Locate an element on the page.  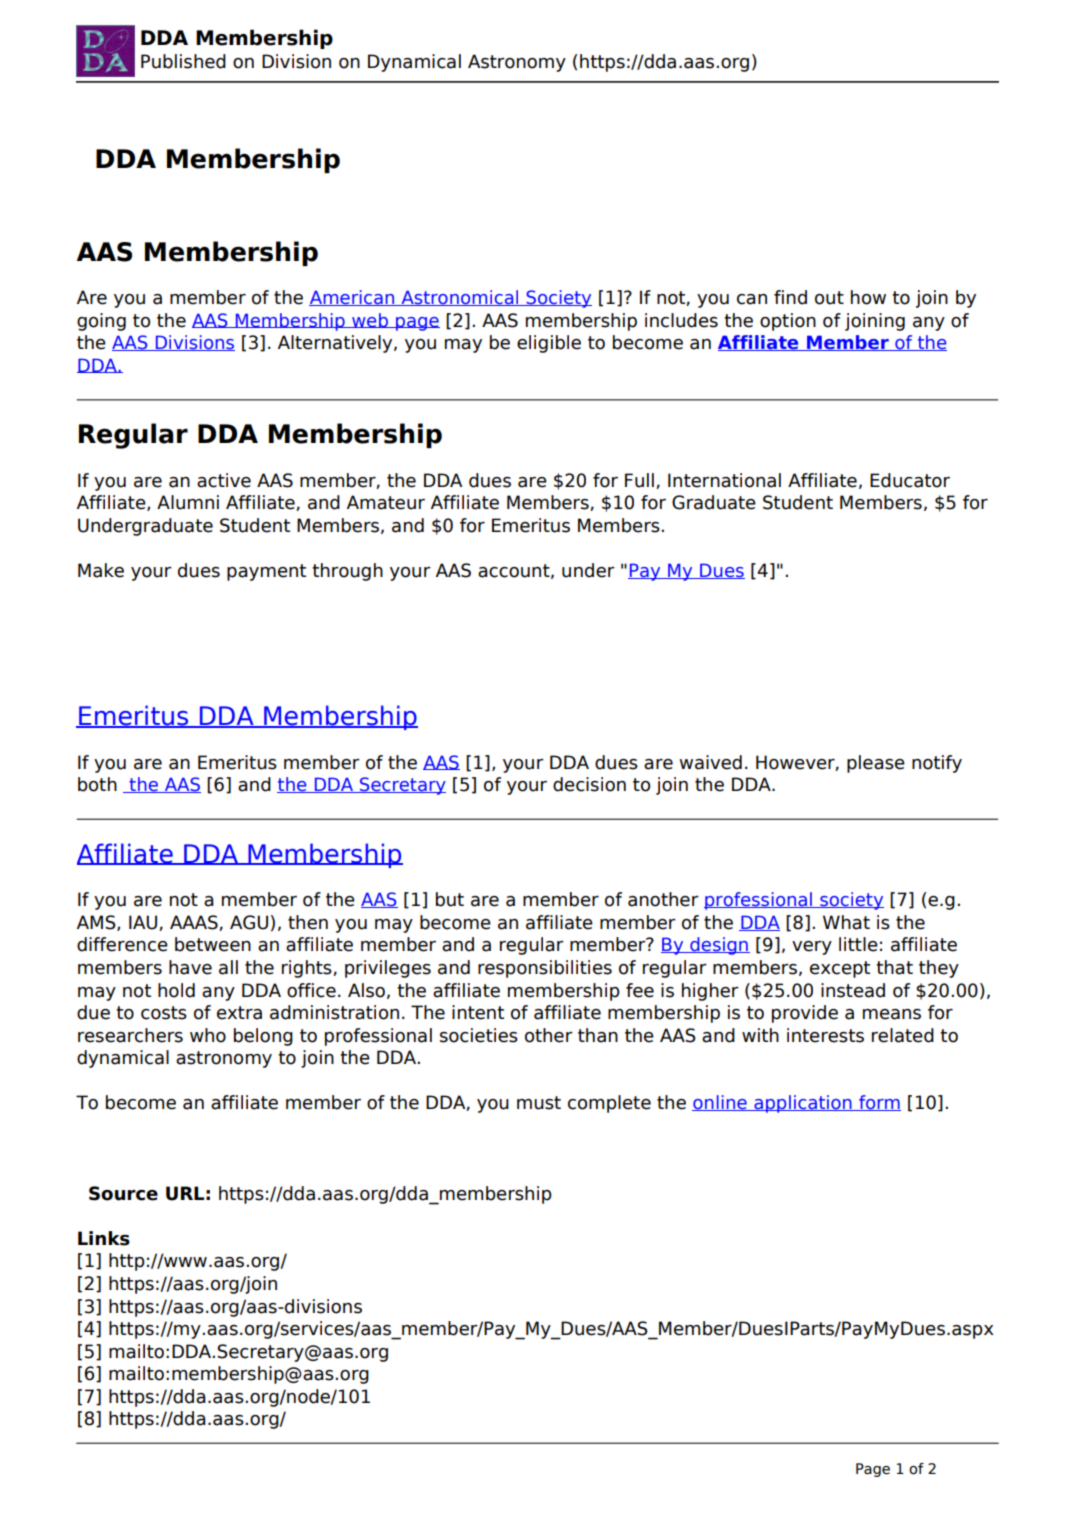
Educator is located at coordinates (910, 480).
